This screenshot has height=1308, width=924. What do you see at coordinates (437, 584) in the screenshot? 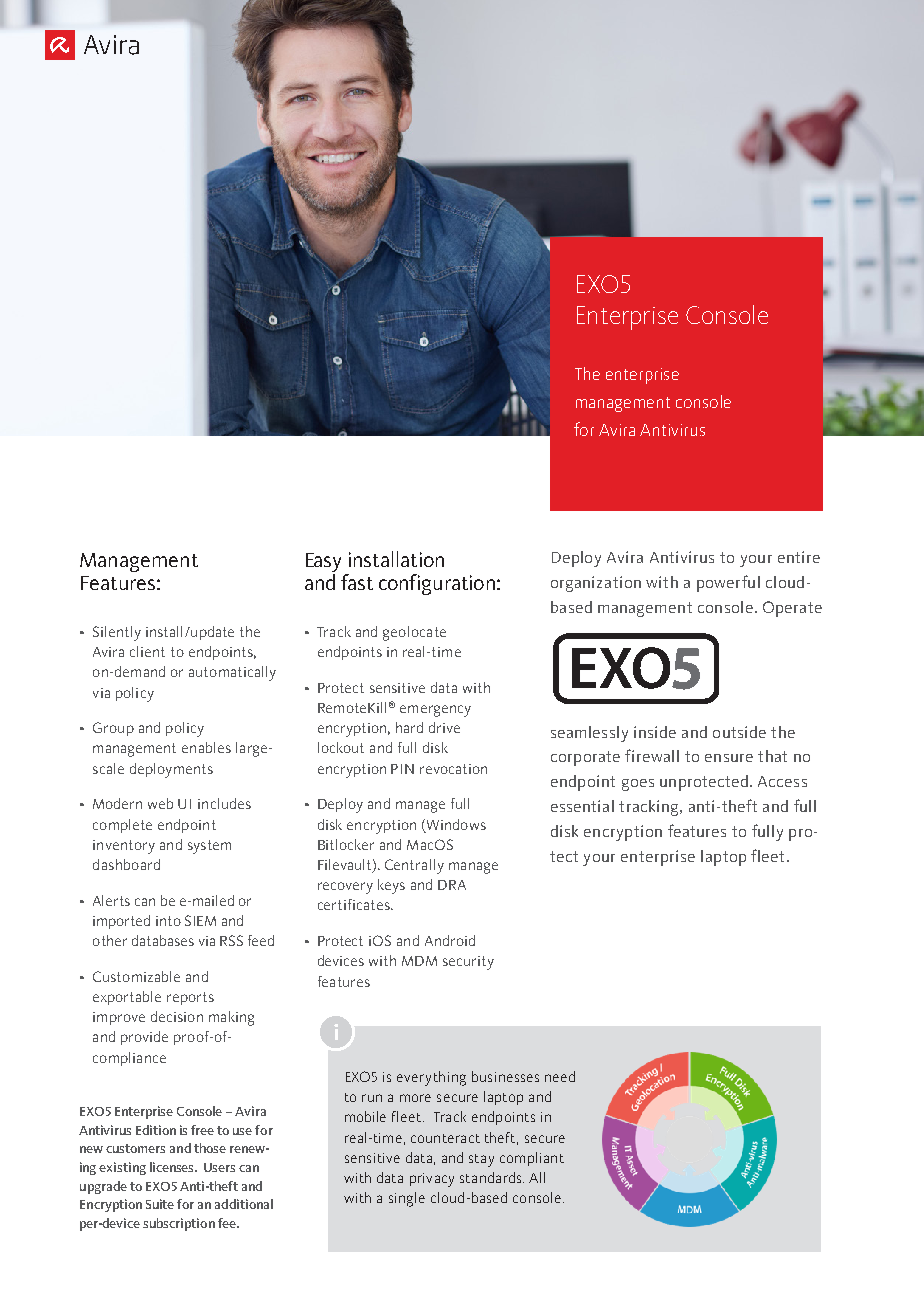
I see `configuration` at bounding box center [437, 584].
